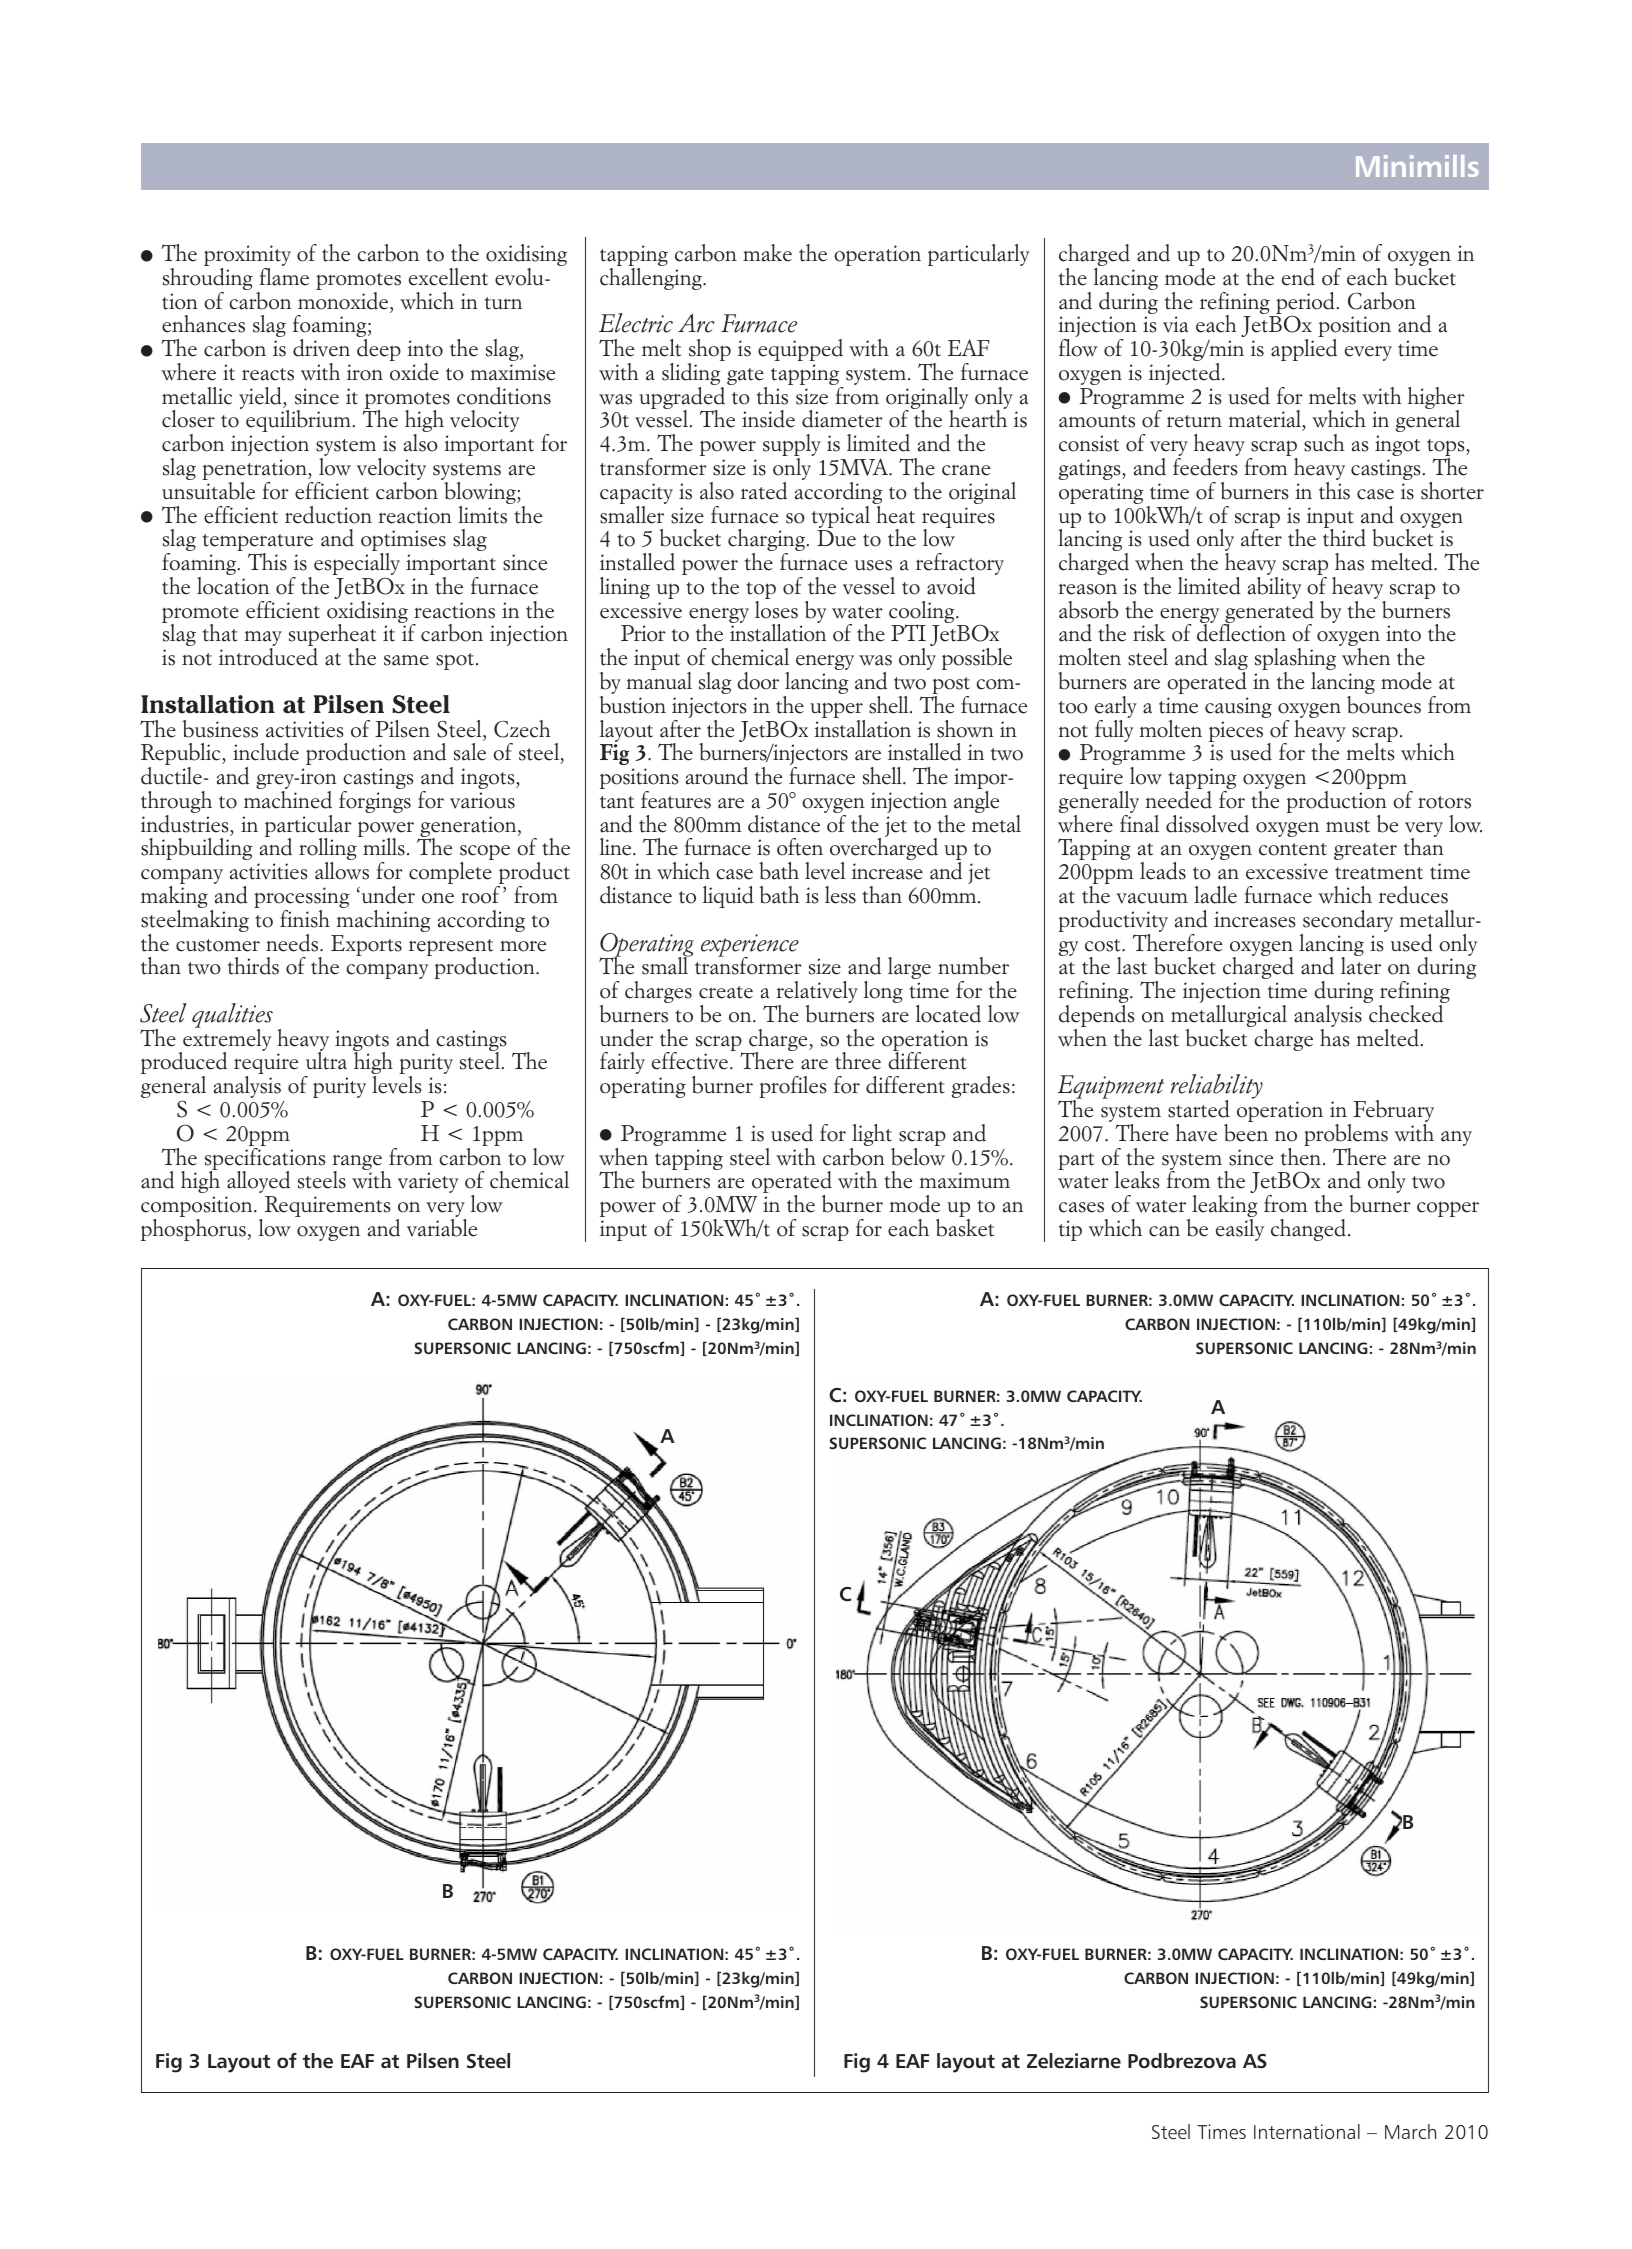  I want to click on period, so click(1305, 304).
